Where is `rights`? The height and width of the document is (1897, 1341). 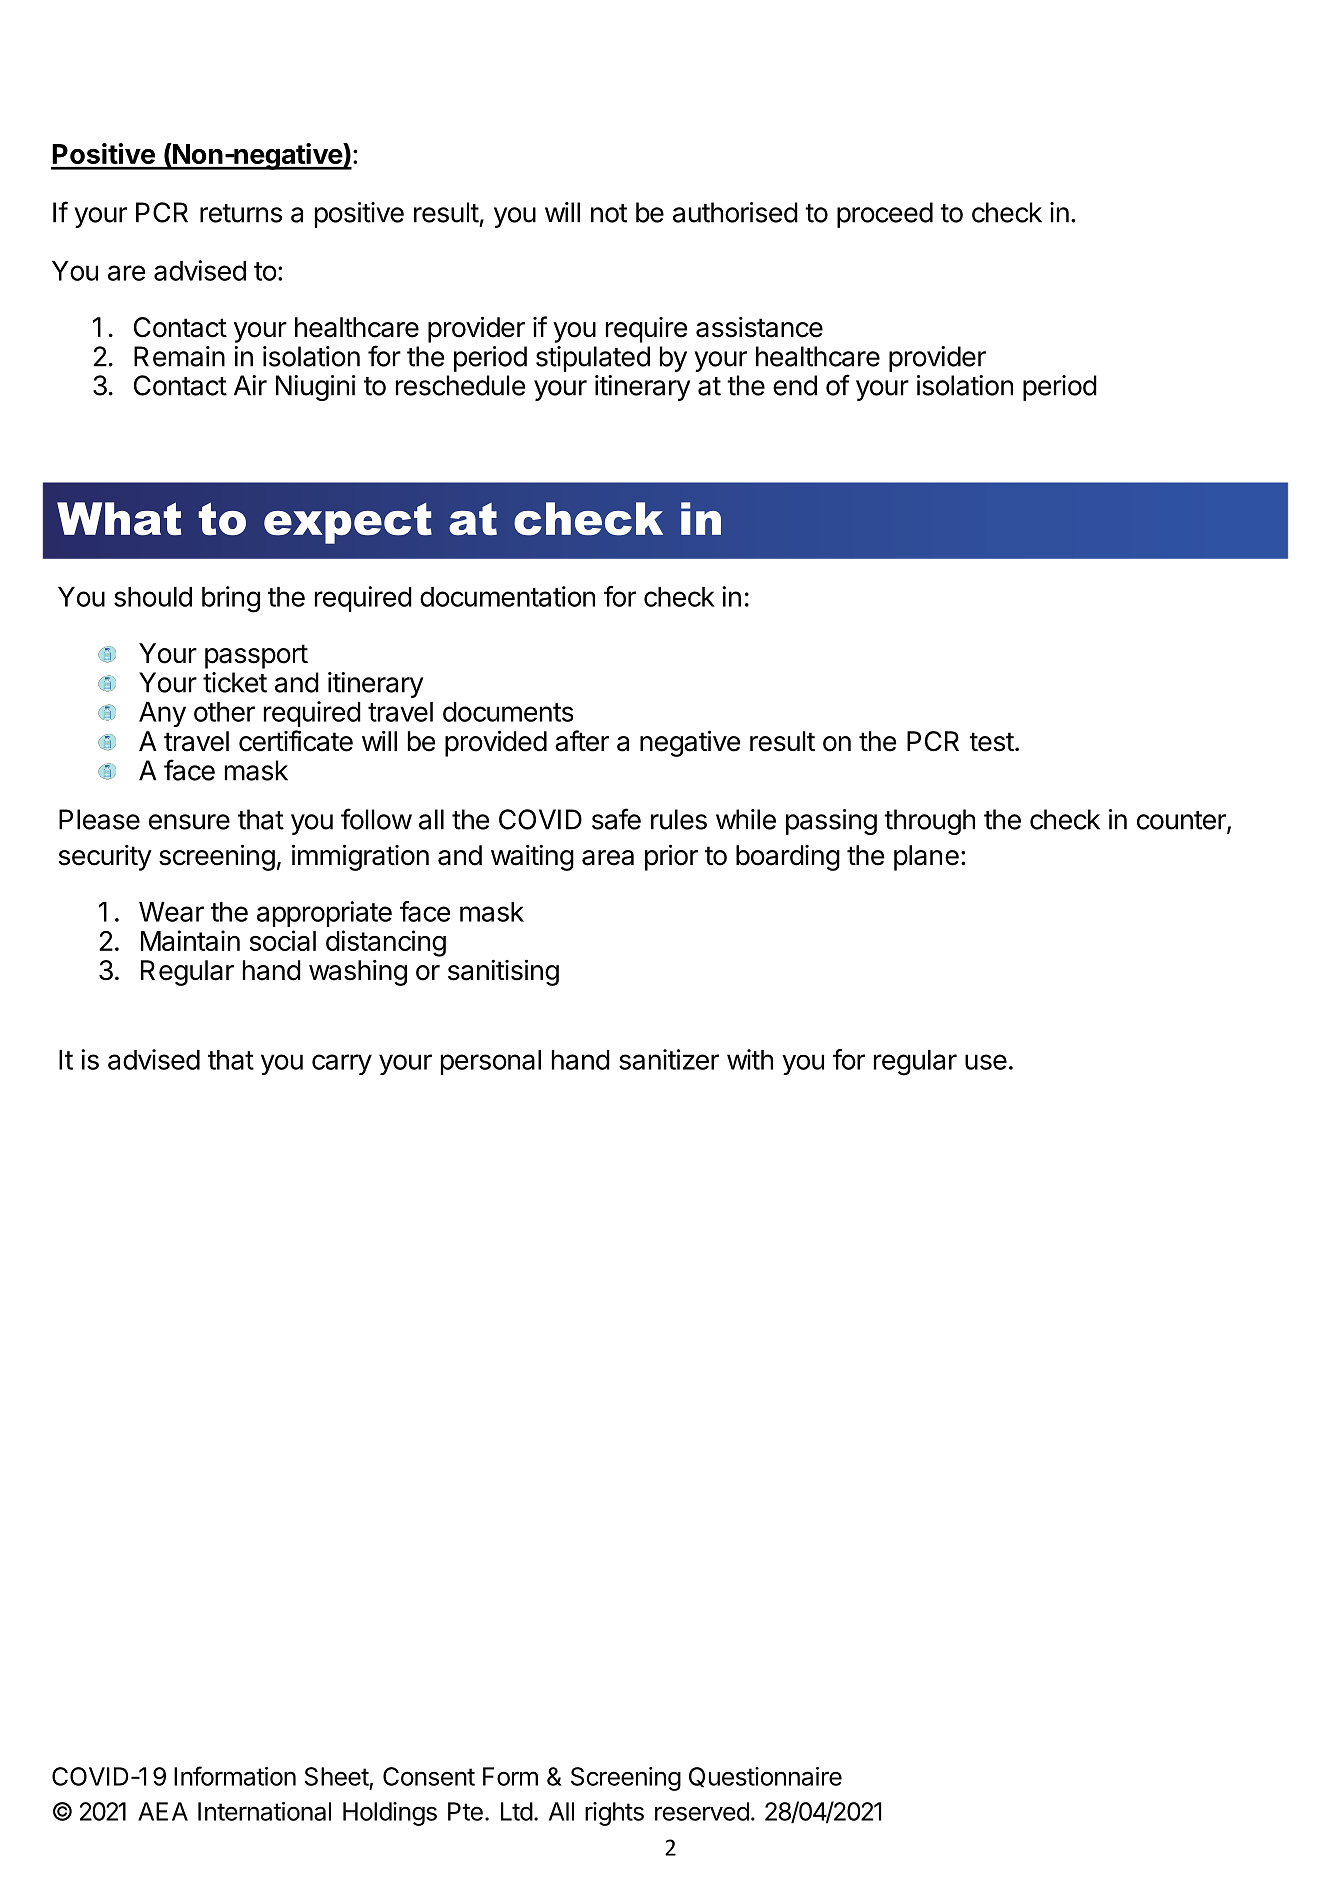
rights is located at coordinates (614, 1814).
